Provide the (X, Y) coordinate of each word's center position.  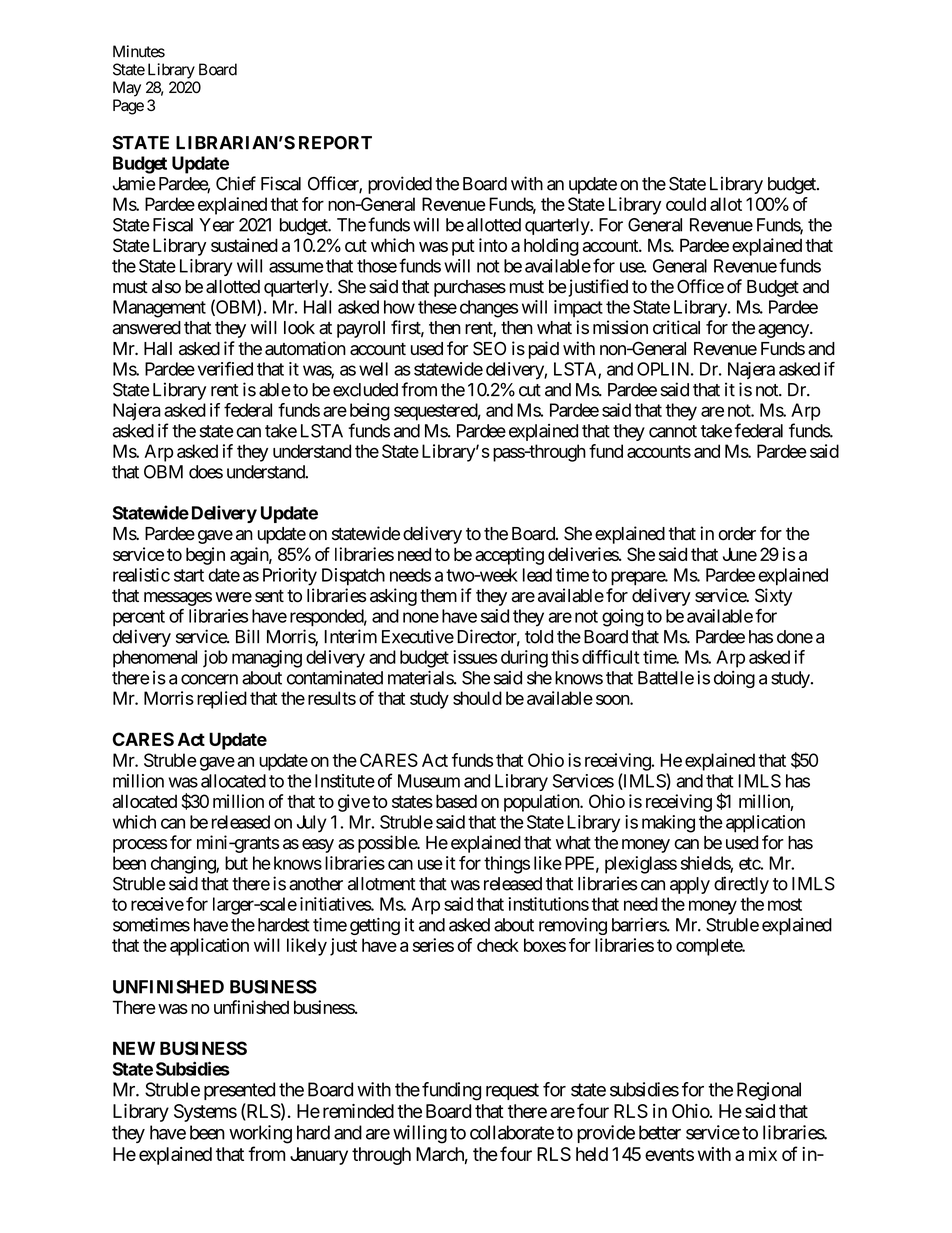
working (260, 1134)
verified (225, 369)
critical (676, 327)
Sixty (773, 597)
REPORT (335, 143)
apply (690, 885)
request (512, 1091)
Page (128, 107)
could (686, 204)
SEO (489, 348)
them (438, 596)
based (456, 801)
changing (184, 865)
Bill (247, 636)
